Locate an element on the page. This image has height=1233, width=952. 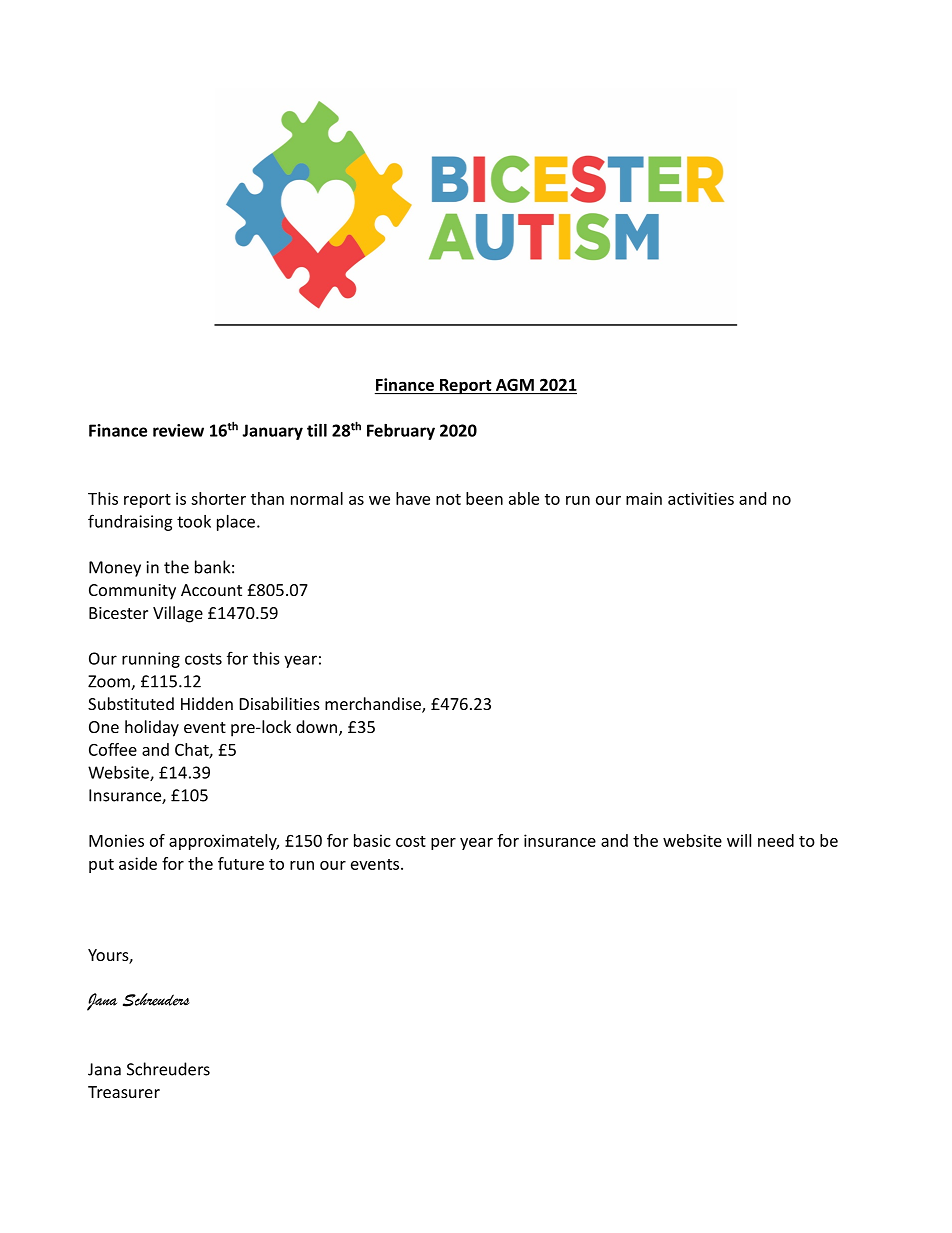
Treasurer is located at coordinates (124, 1092).
